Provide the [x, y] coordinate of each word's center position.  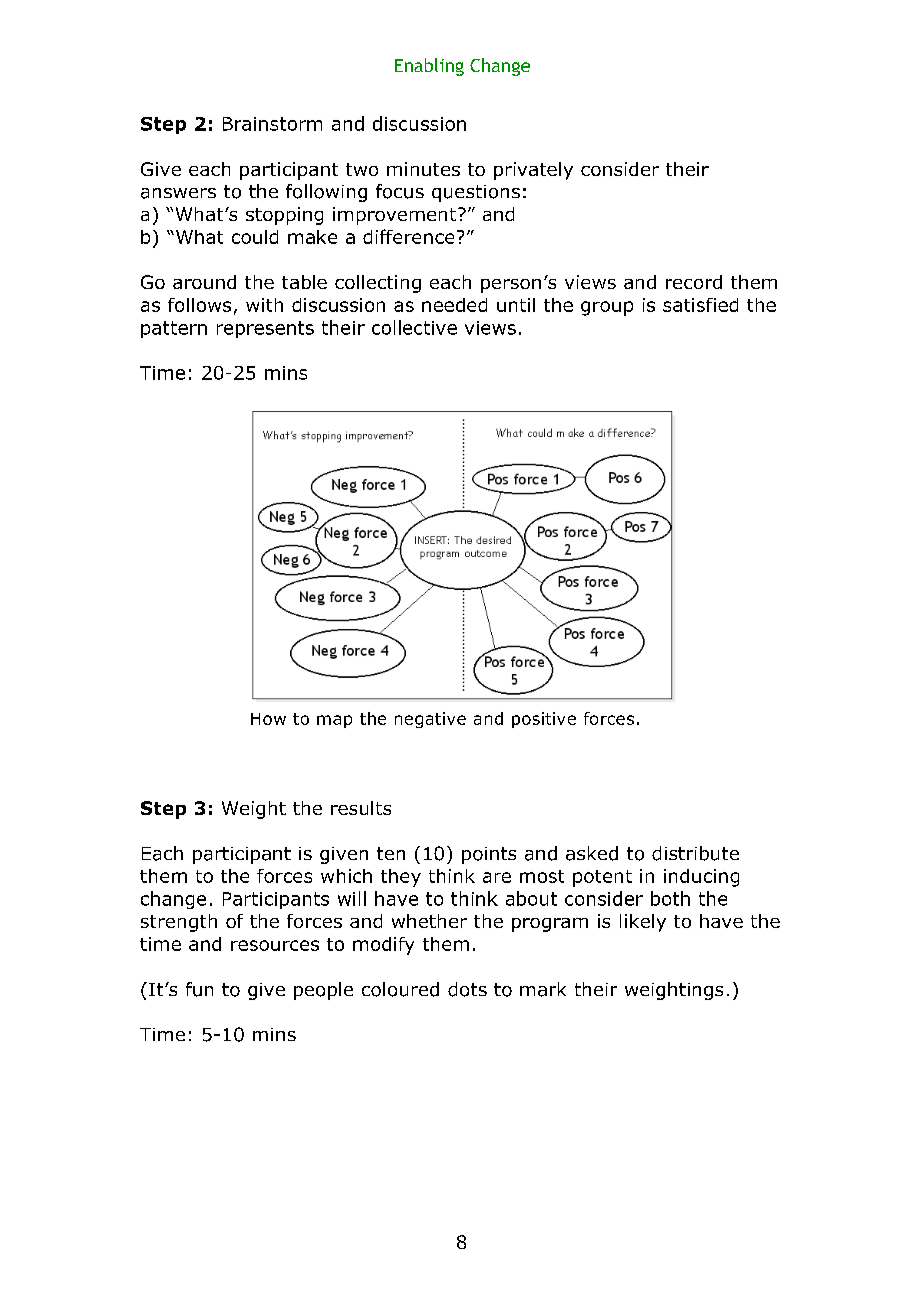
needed [454, 305]
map [334, 721]
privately [533, 171]
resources [275, 945]
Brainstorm [272, 124]
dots [467, 989]
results [361, 808]
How [268, 719]
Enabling [429, 67]
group [607, 308]
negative [430, 720]
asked [592, 853]
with [264, 305]
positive [544, 720]
